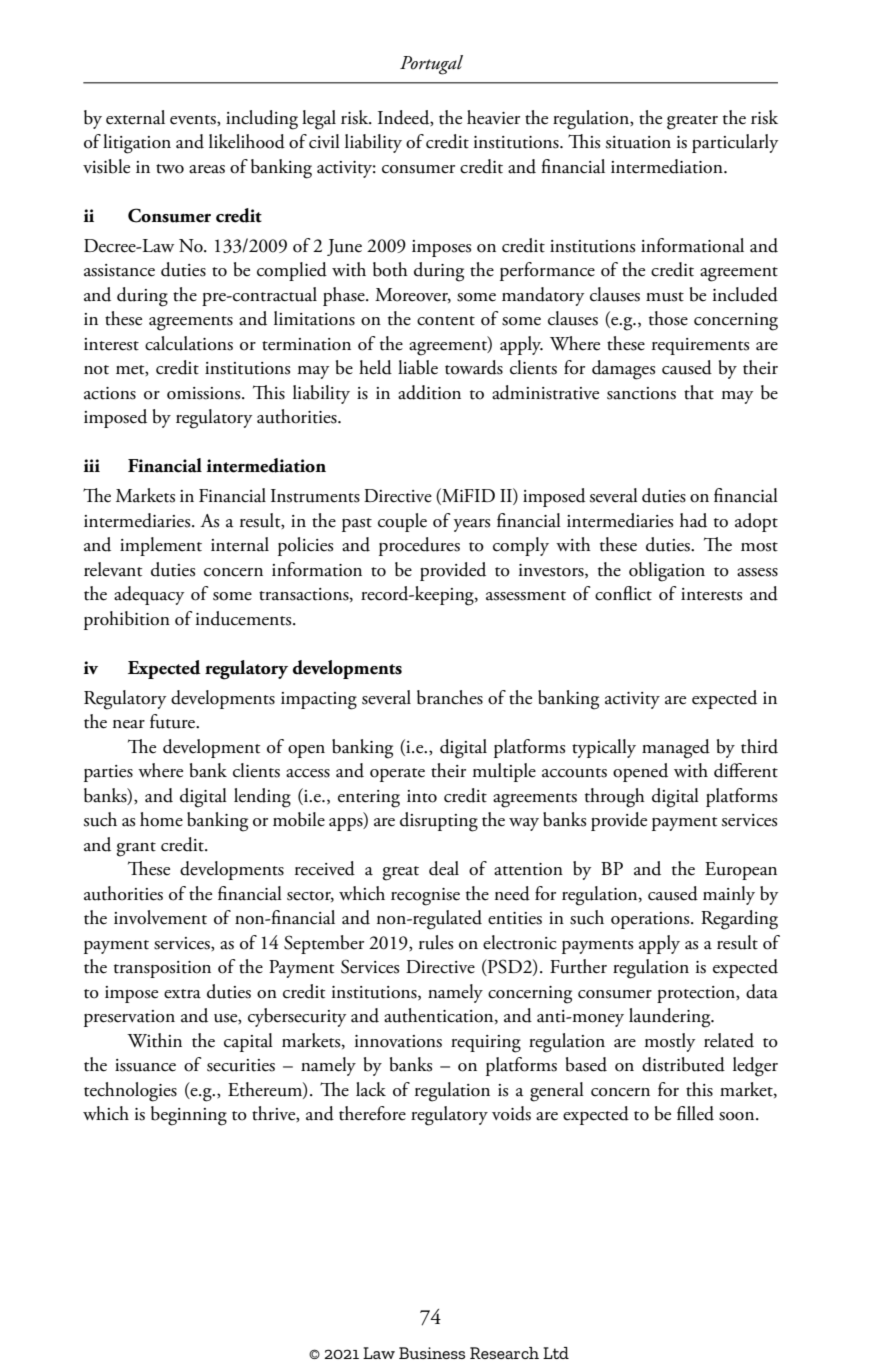 This page has width=878, height=1372. What do you see at coordinates (638, 142) in the page?
I see `situation` at bounding box center [638, 142].
